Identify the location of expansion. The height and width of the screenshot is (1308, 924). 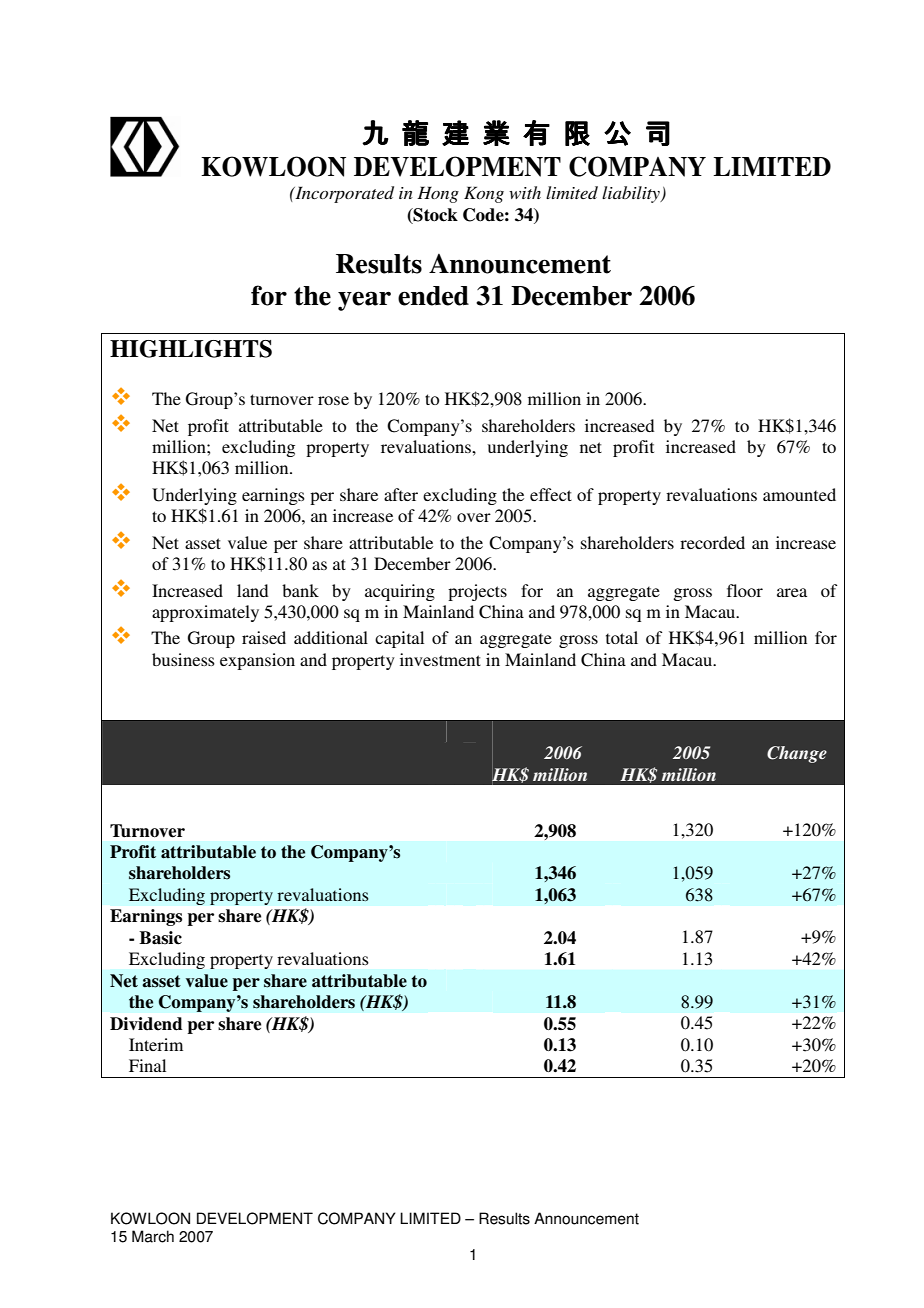
(257, 661).
